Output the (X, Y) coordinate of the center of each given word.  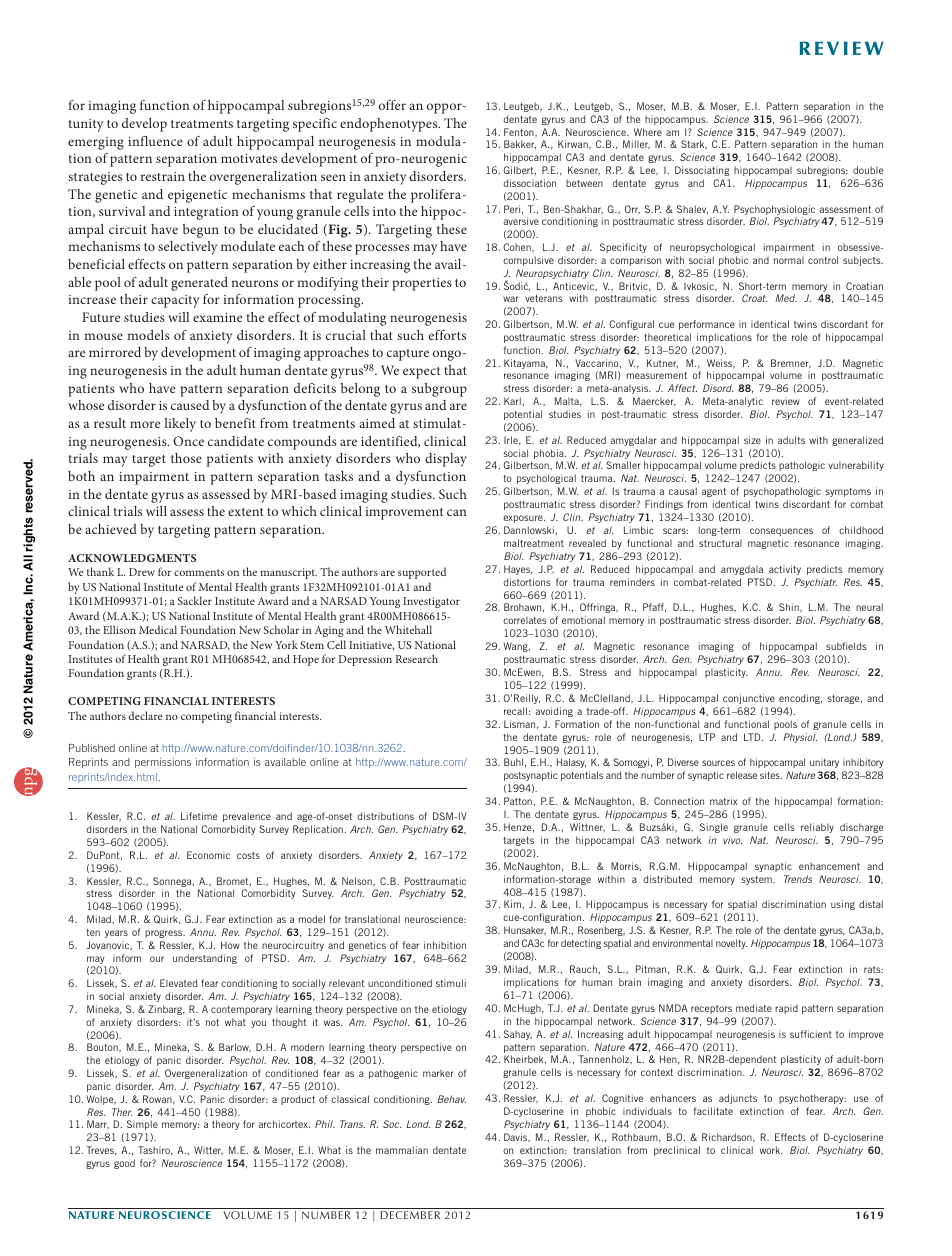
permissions (163, 763)
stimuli (451, 983)
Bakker (520, 144)
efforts (447, 335)
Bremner (791, 364)
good (124, 1164)
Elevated (178, 983)
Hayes (518, 570)
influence (155, 141)
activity (785, 570)
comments (199, 572)
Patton (518, 801)
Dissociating (702, 171)
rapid (786, 1009)
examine (217, 317)
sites (771, 775)
